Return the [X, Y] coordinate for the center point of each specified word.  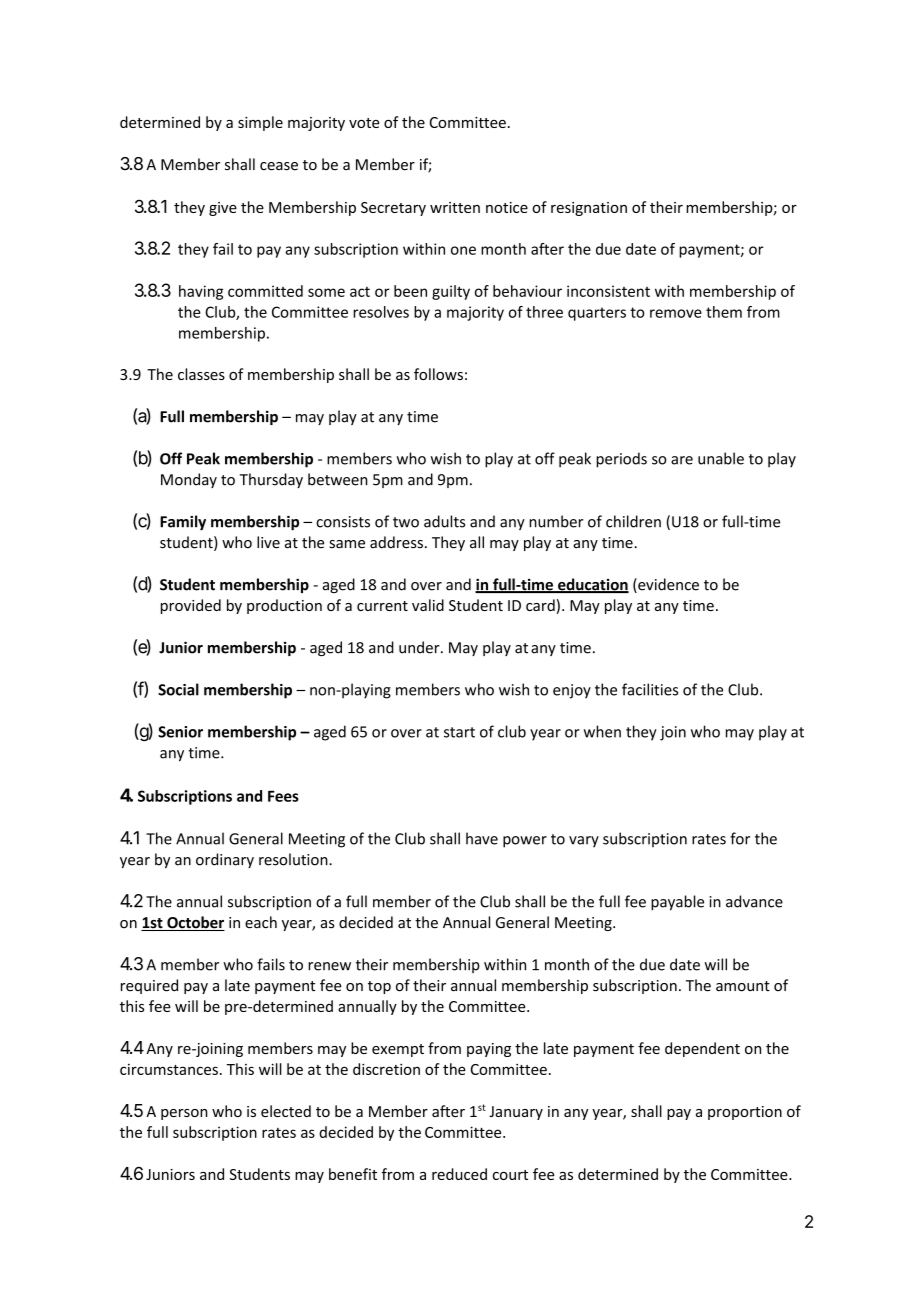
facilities [650, 689]
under [420, 647]
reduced [459, 1174]
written [455, 207]
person [184, 1114]
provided [191, 606]
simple [260, 123]
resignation [589, 209]
